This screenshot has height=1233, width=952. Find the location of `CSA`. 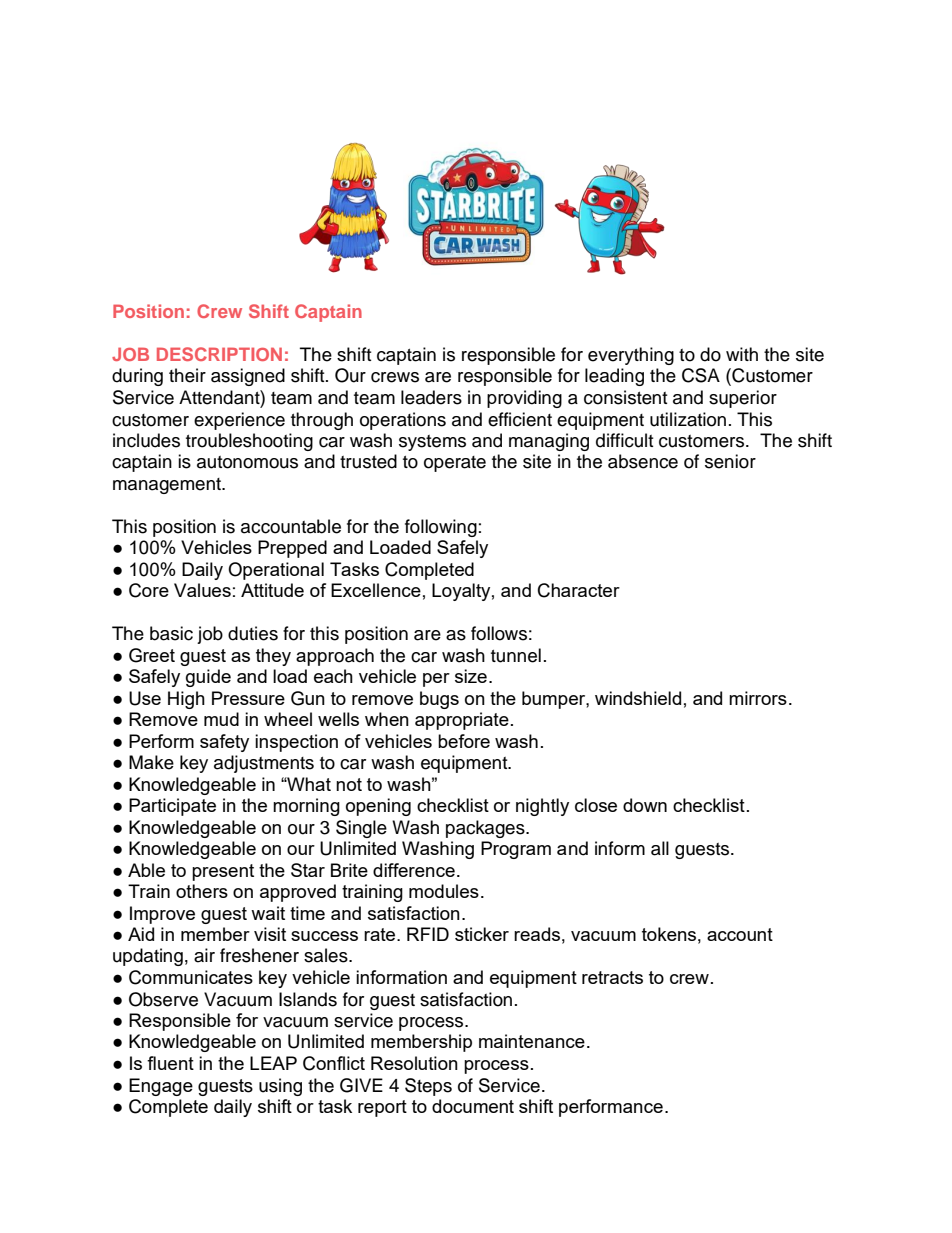

CSA is located at coordinates (701, 375).
